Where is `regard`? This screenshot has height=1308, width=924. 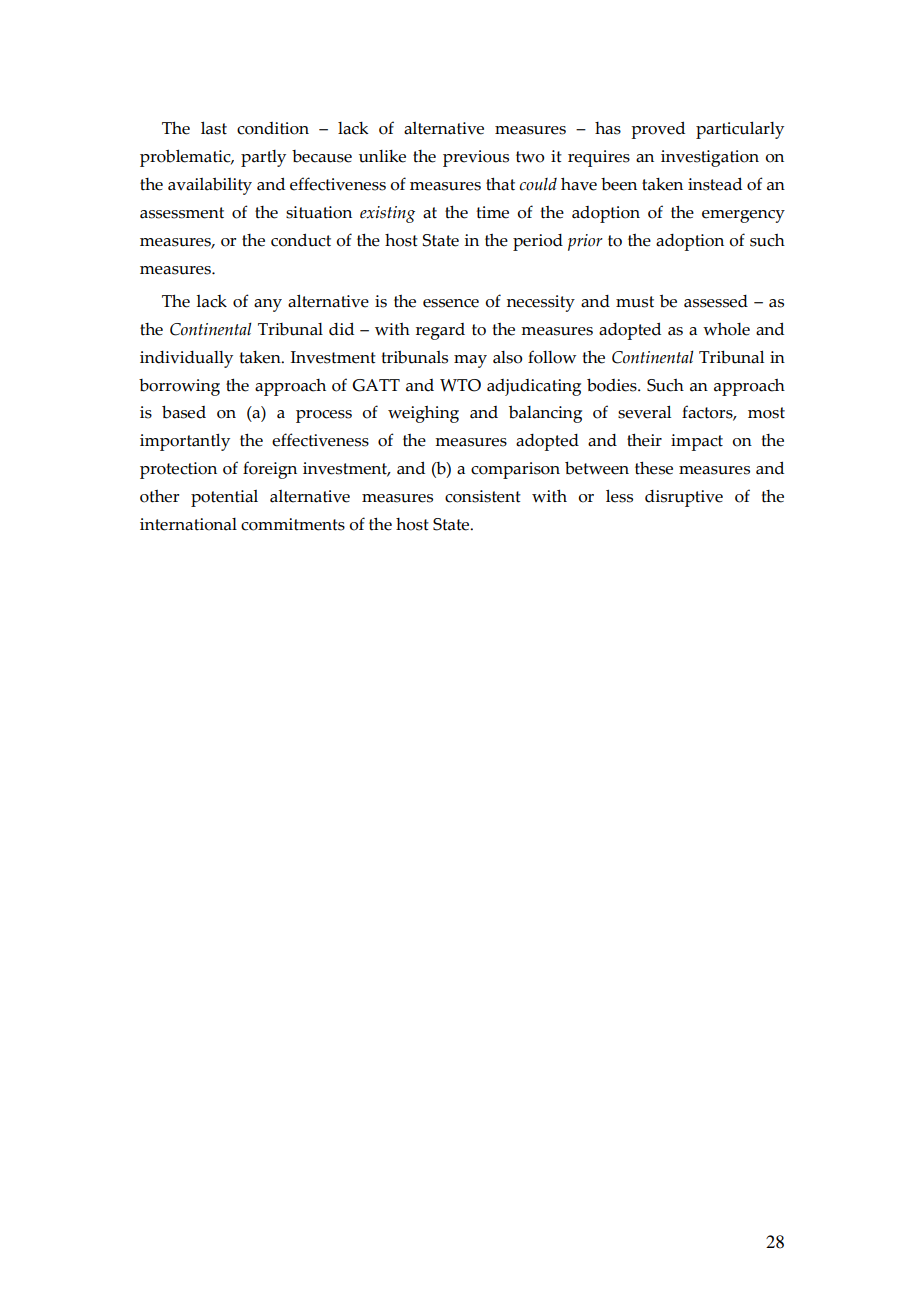
regard is located at coordinates (440, 331).
